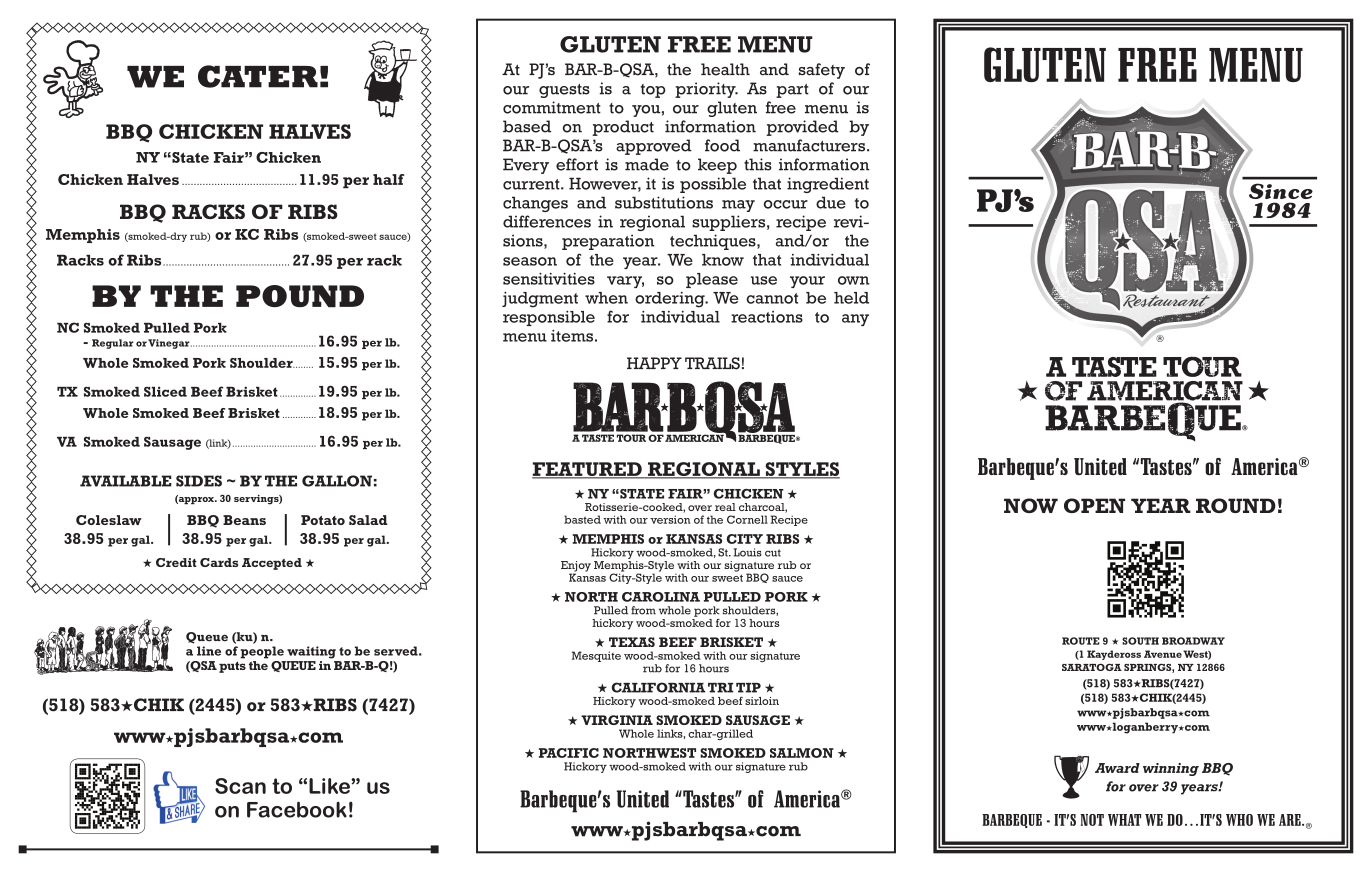 The width and height of the screenshot is (1372, 872). Describe the element at coordinates (822, 71) in the screenshot. I see `safety` at that location.
